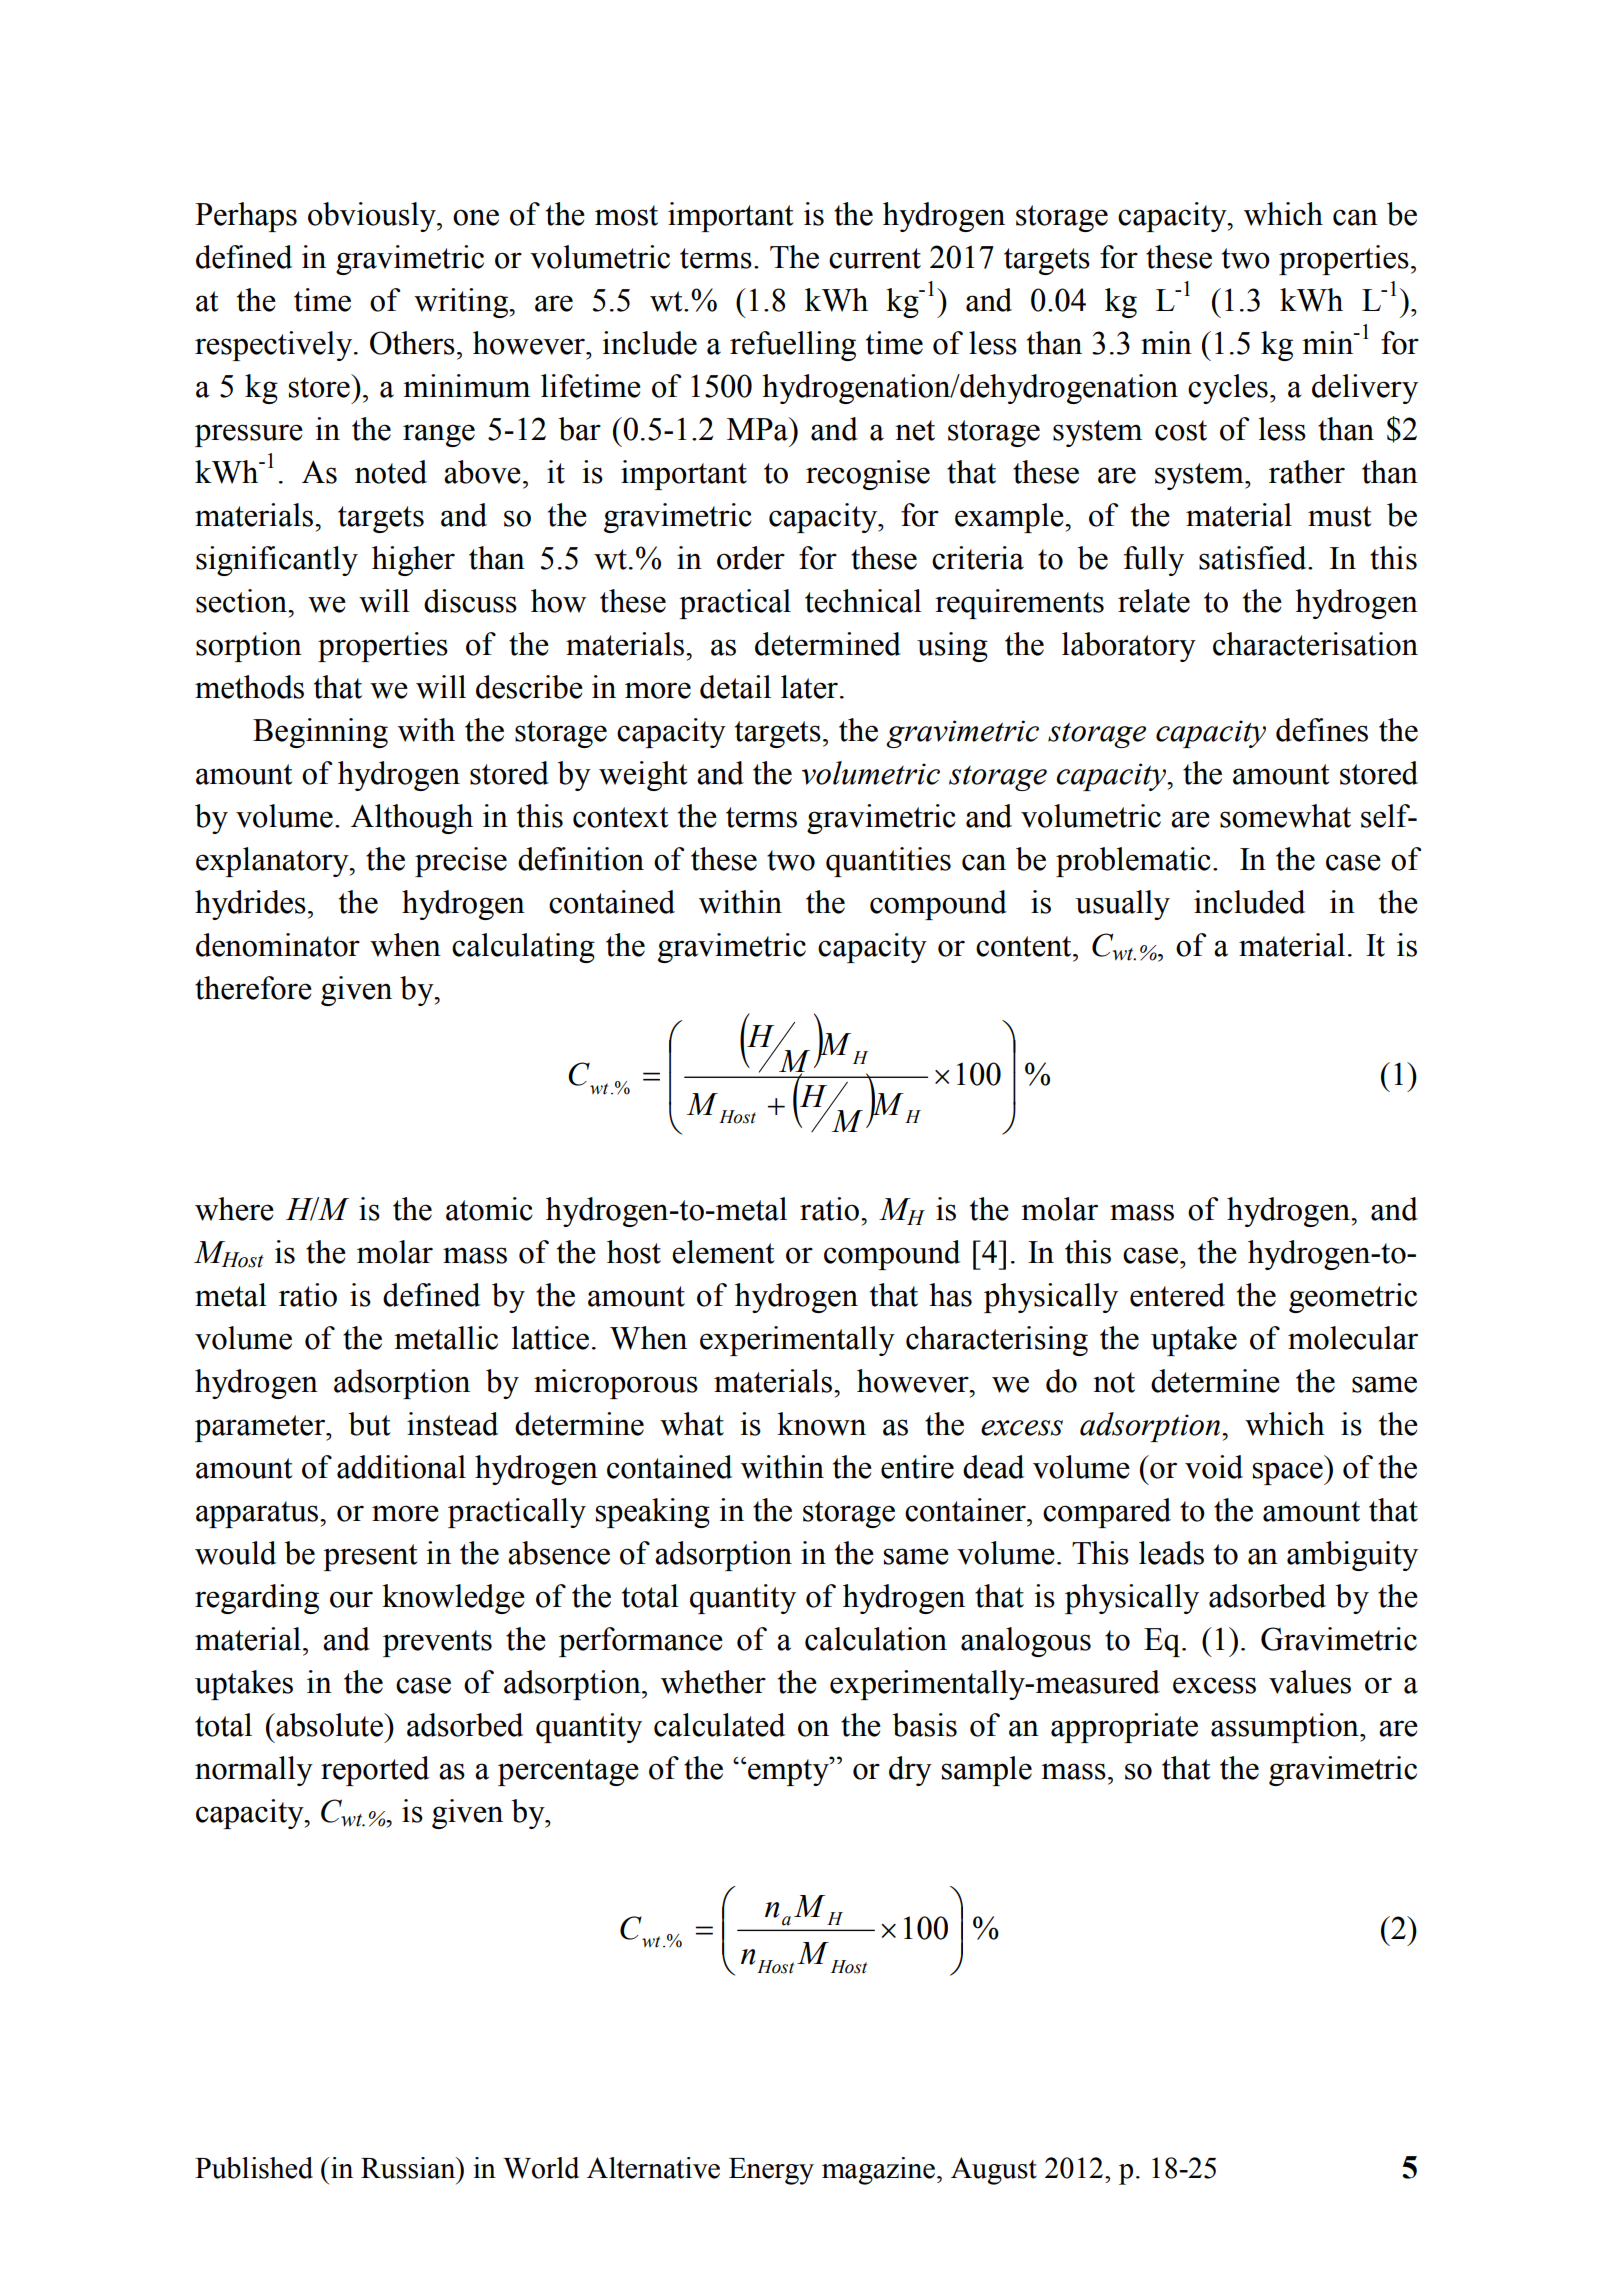  Describe the element at coordinates (409, 2168) in the page. I see `Russian` at that location.
